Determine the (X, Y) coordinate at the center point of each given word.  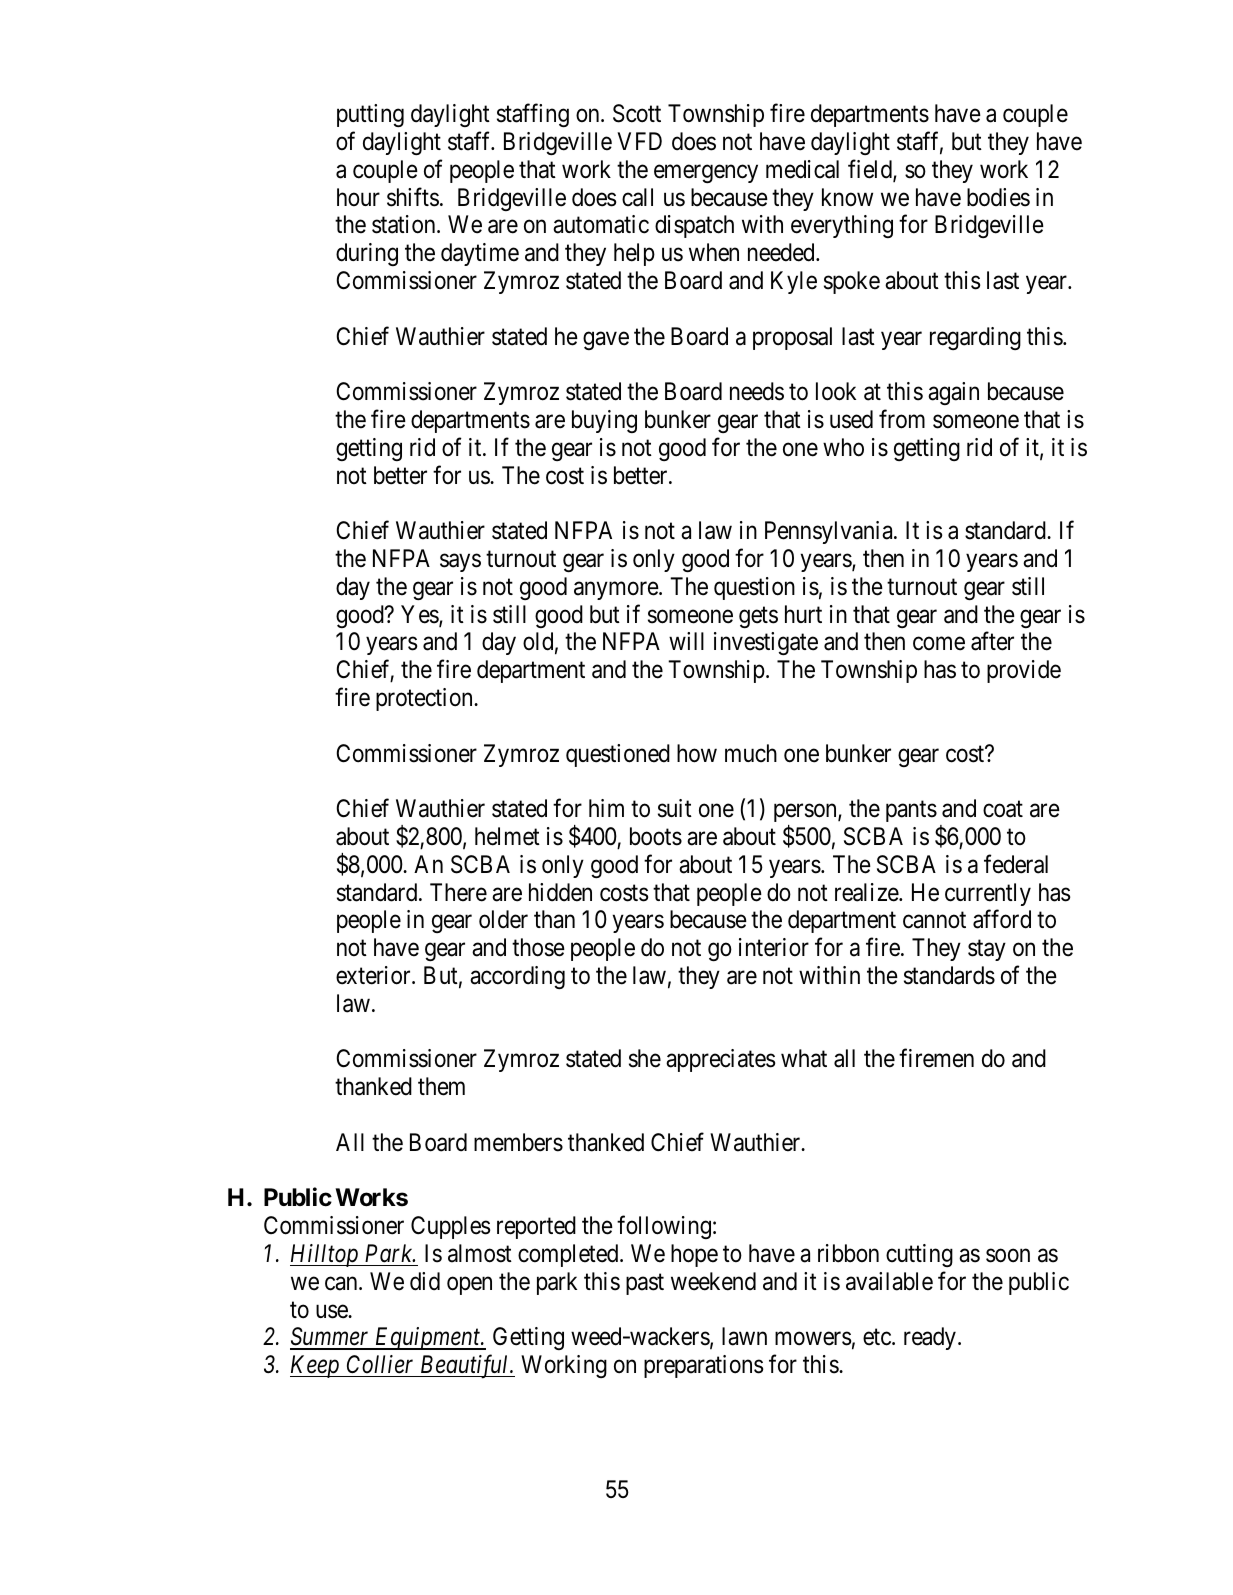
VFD (639, 141)
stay (987, 950)
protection (425, 699)
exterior (374, 975)
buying (604, 421)
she (645, 1058)
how (697, 753)
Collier (380, 1364)
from (902, 419)
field (871, 170)
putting (370, 115)
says (460, 563)
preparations (703, 1366)
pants (911, 811)
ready (930, 1338)
